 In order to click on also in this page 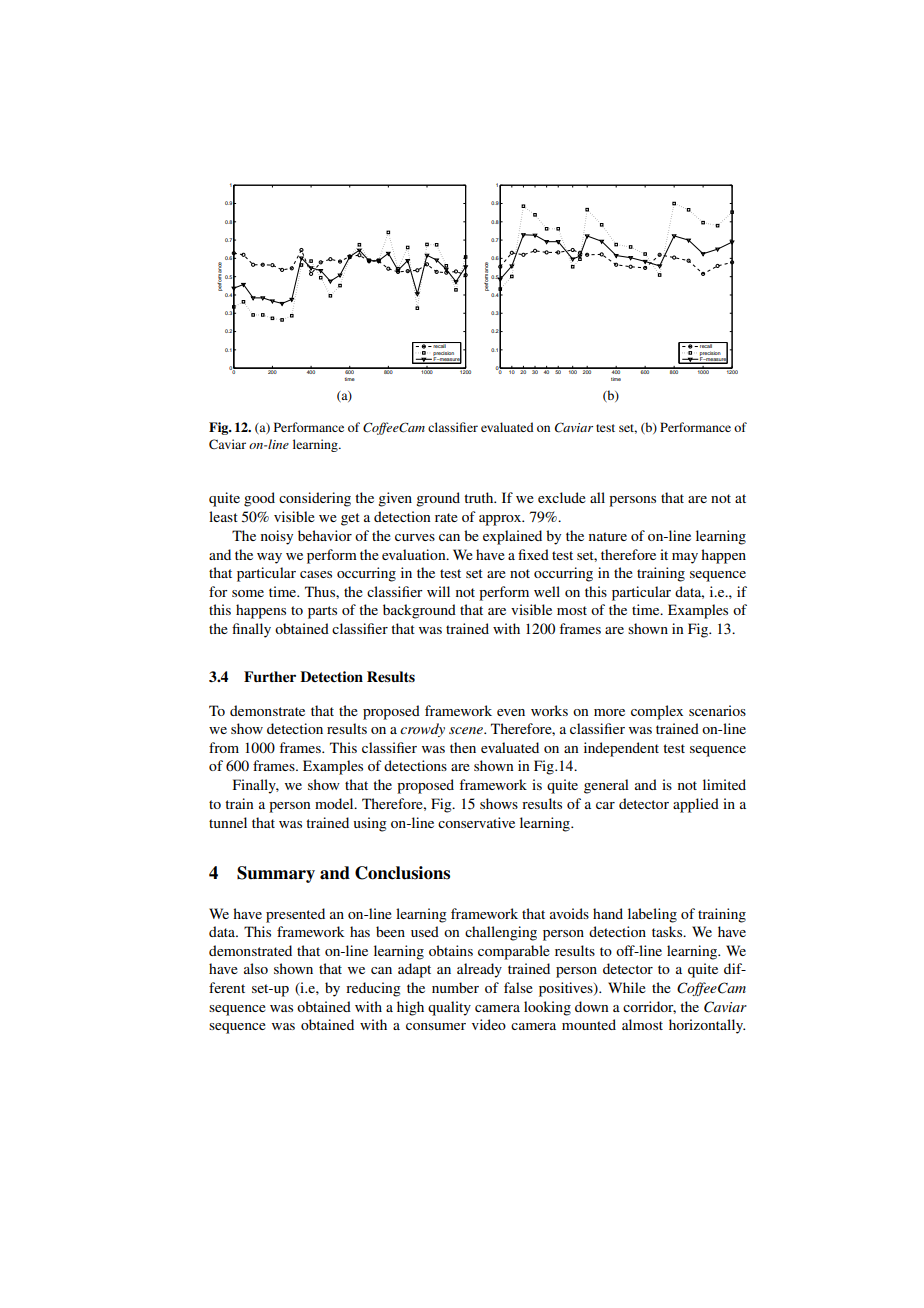, I will do `click(256, 968)`.
